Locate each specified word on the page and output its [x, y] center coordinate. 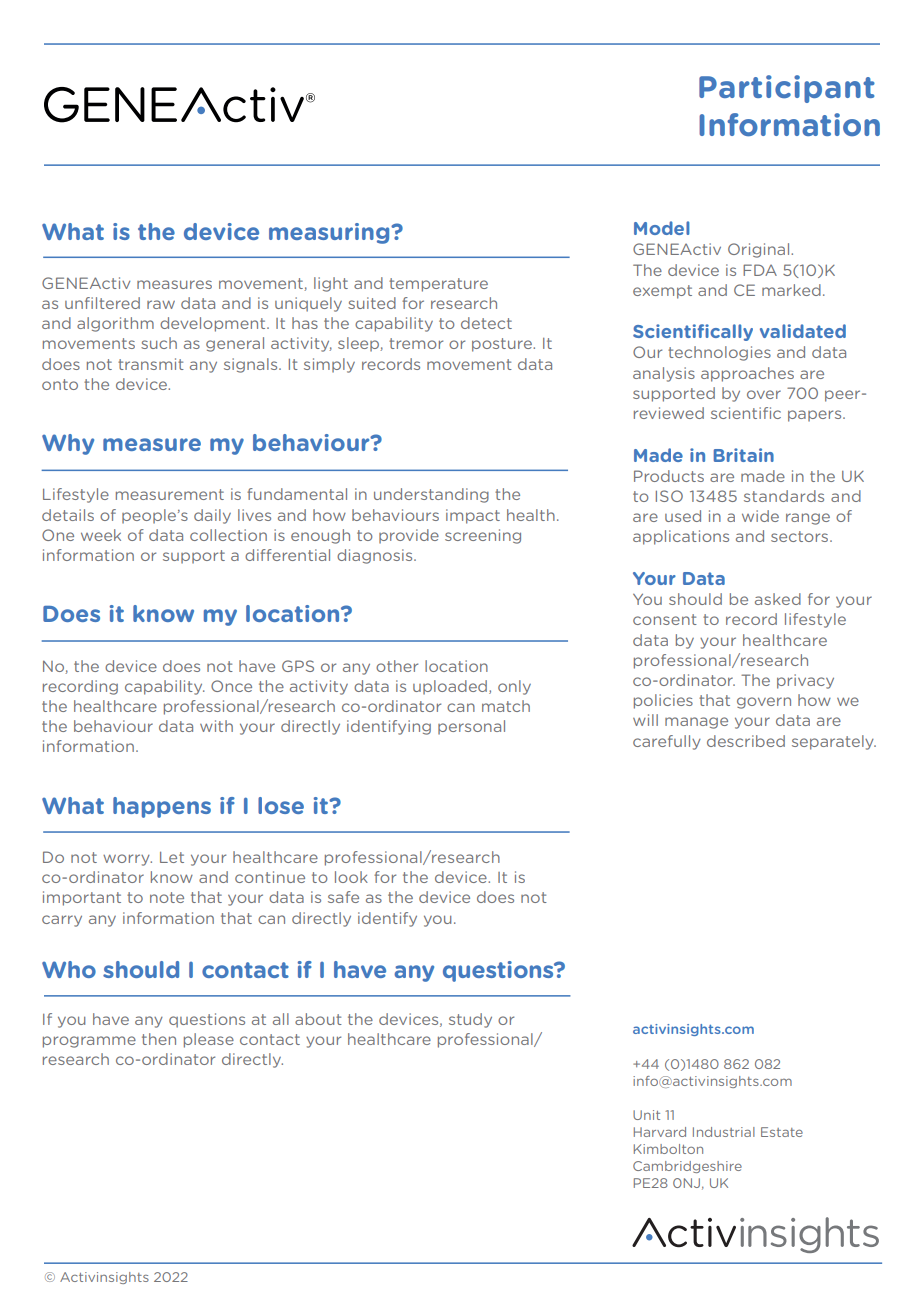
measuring [330, 233]
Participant [787, 89]
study [470, 1020]
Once [231, 686]
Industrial [724, 1132]
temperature [438, 285]
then [159, 1039]
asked [778, 599]
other [397, 666]
